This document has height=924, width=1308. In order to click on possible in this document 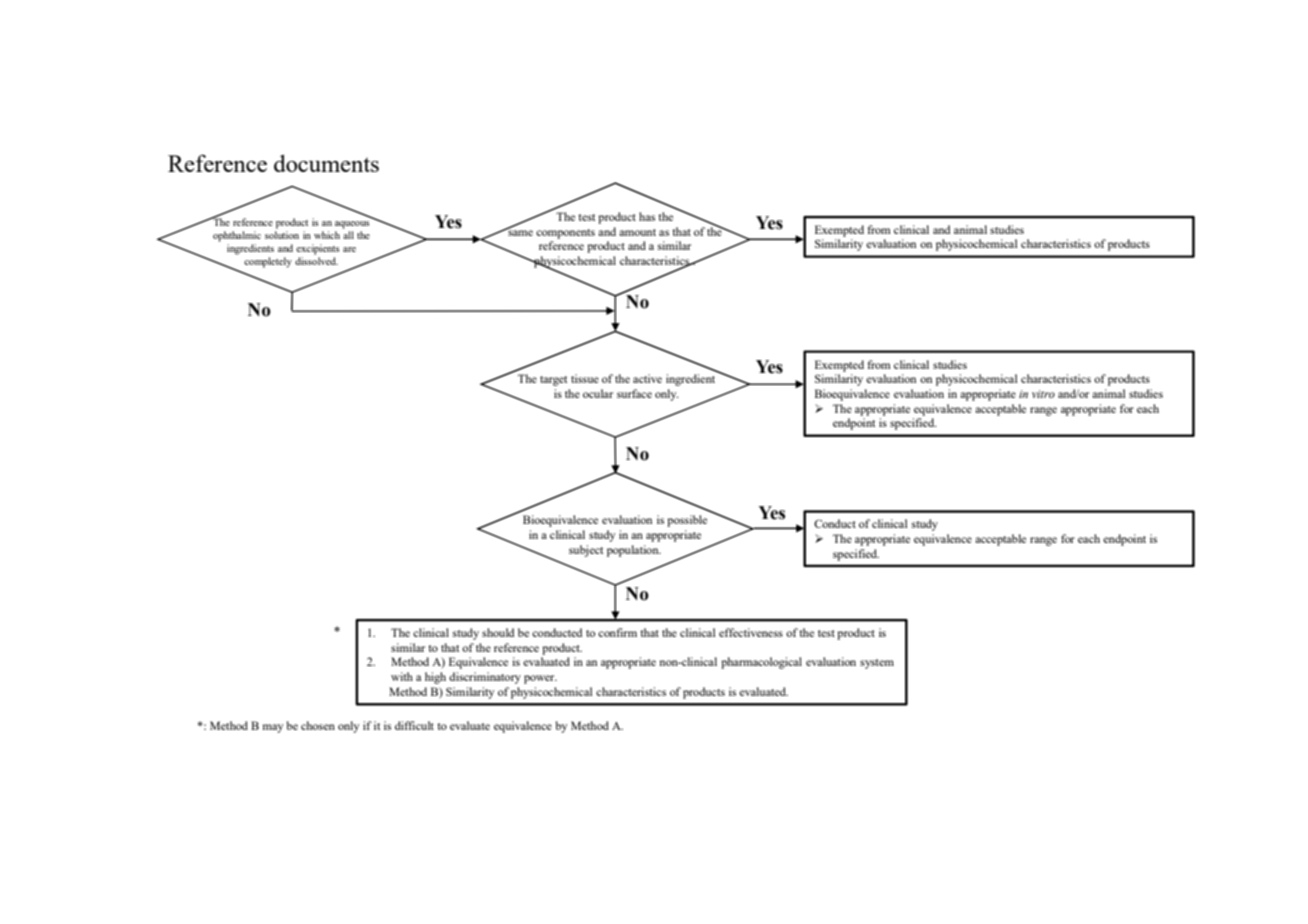, I will do `click(687, 521)`.
